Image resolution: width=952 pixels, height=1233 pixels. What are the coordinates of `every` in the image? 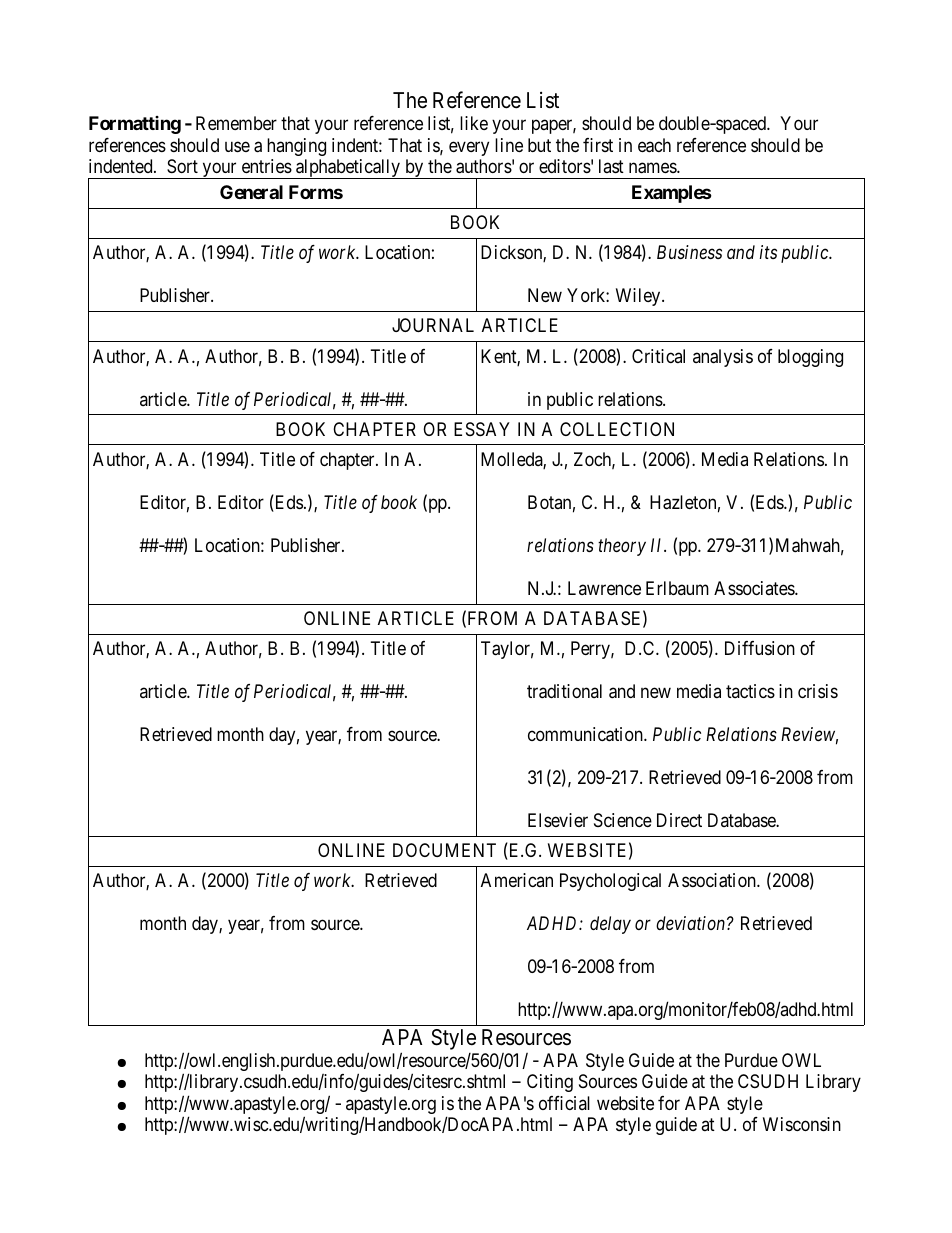 It's located at (469, 148).
